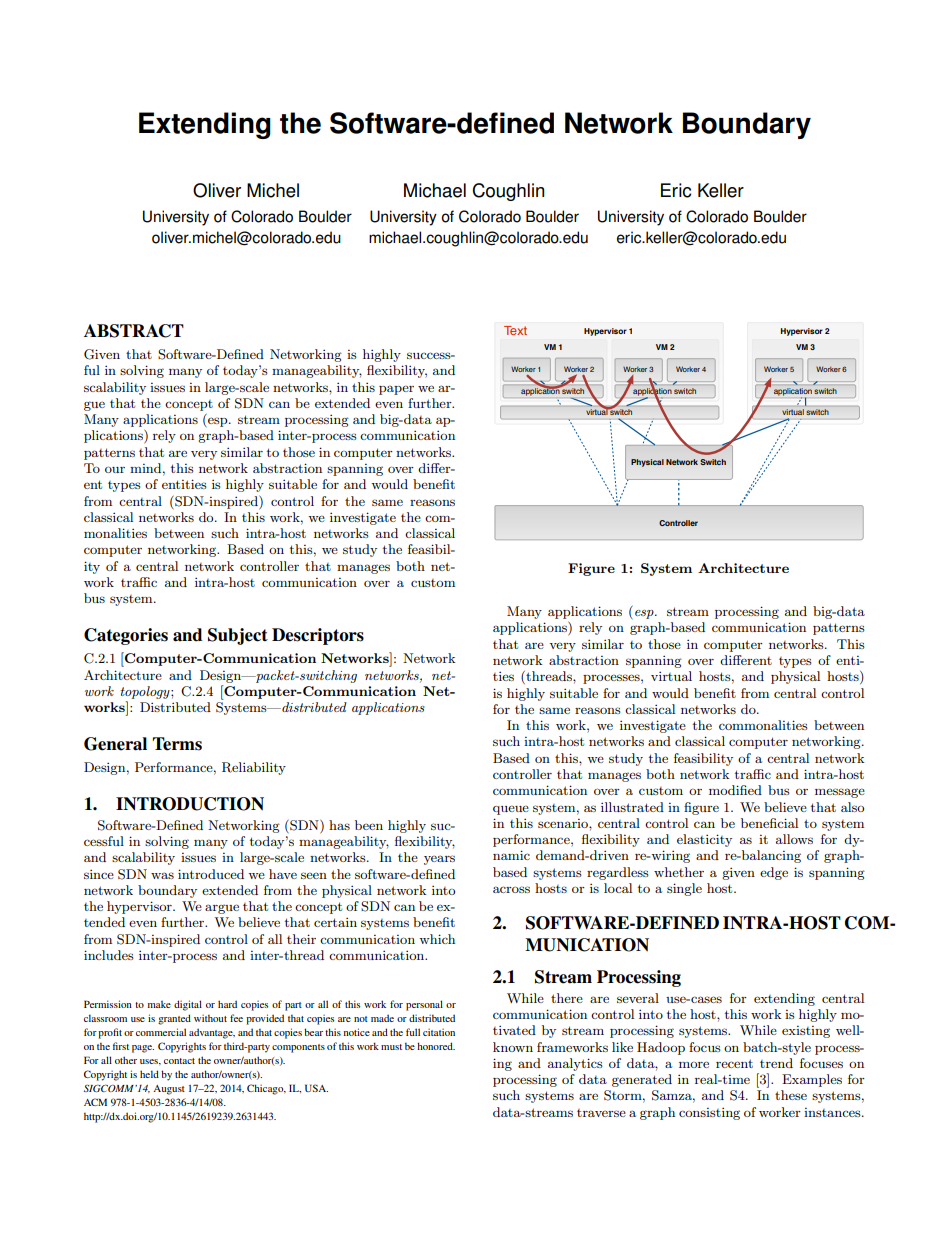 The width and height of the screenshot is (952, 1233). What do you see at coordinates (840, 793) in the screenshot?
I see `message` at bounding box center [840, 793].
